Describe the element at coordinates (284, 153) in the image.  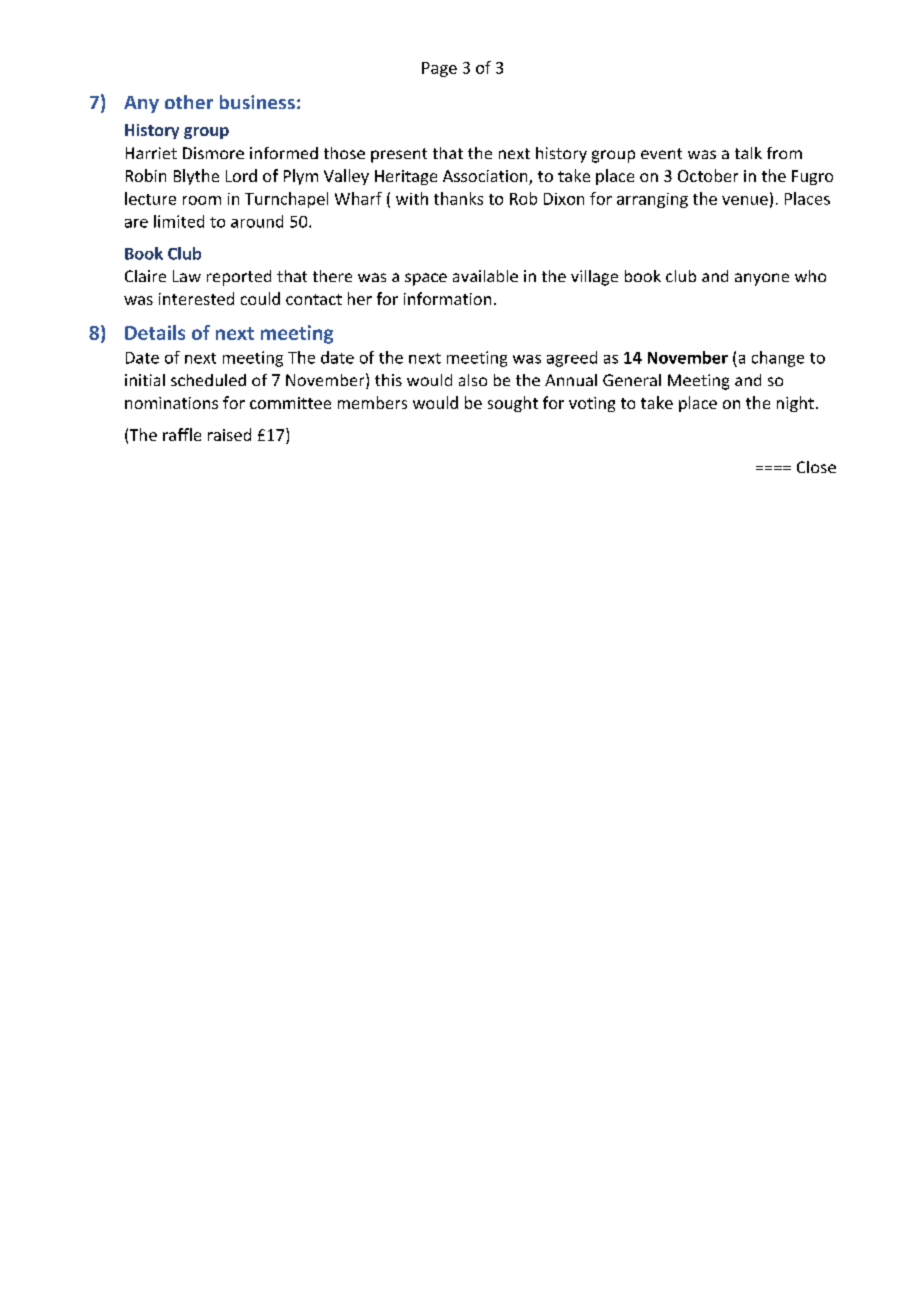
I see `informed` at that location.
